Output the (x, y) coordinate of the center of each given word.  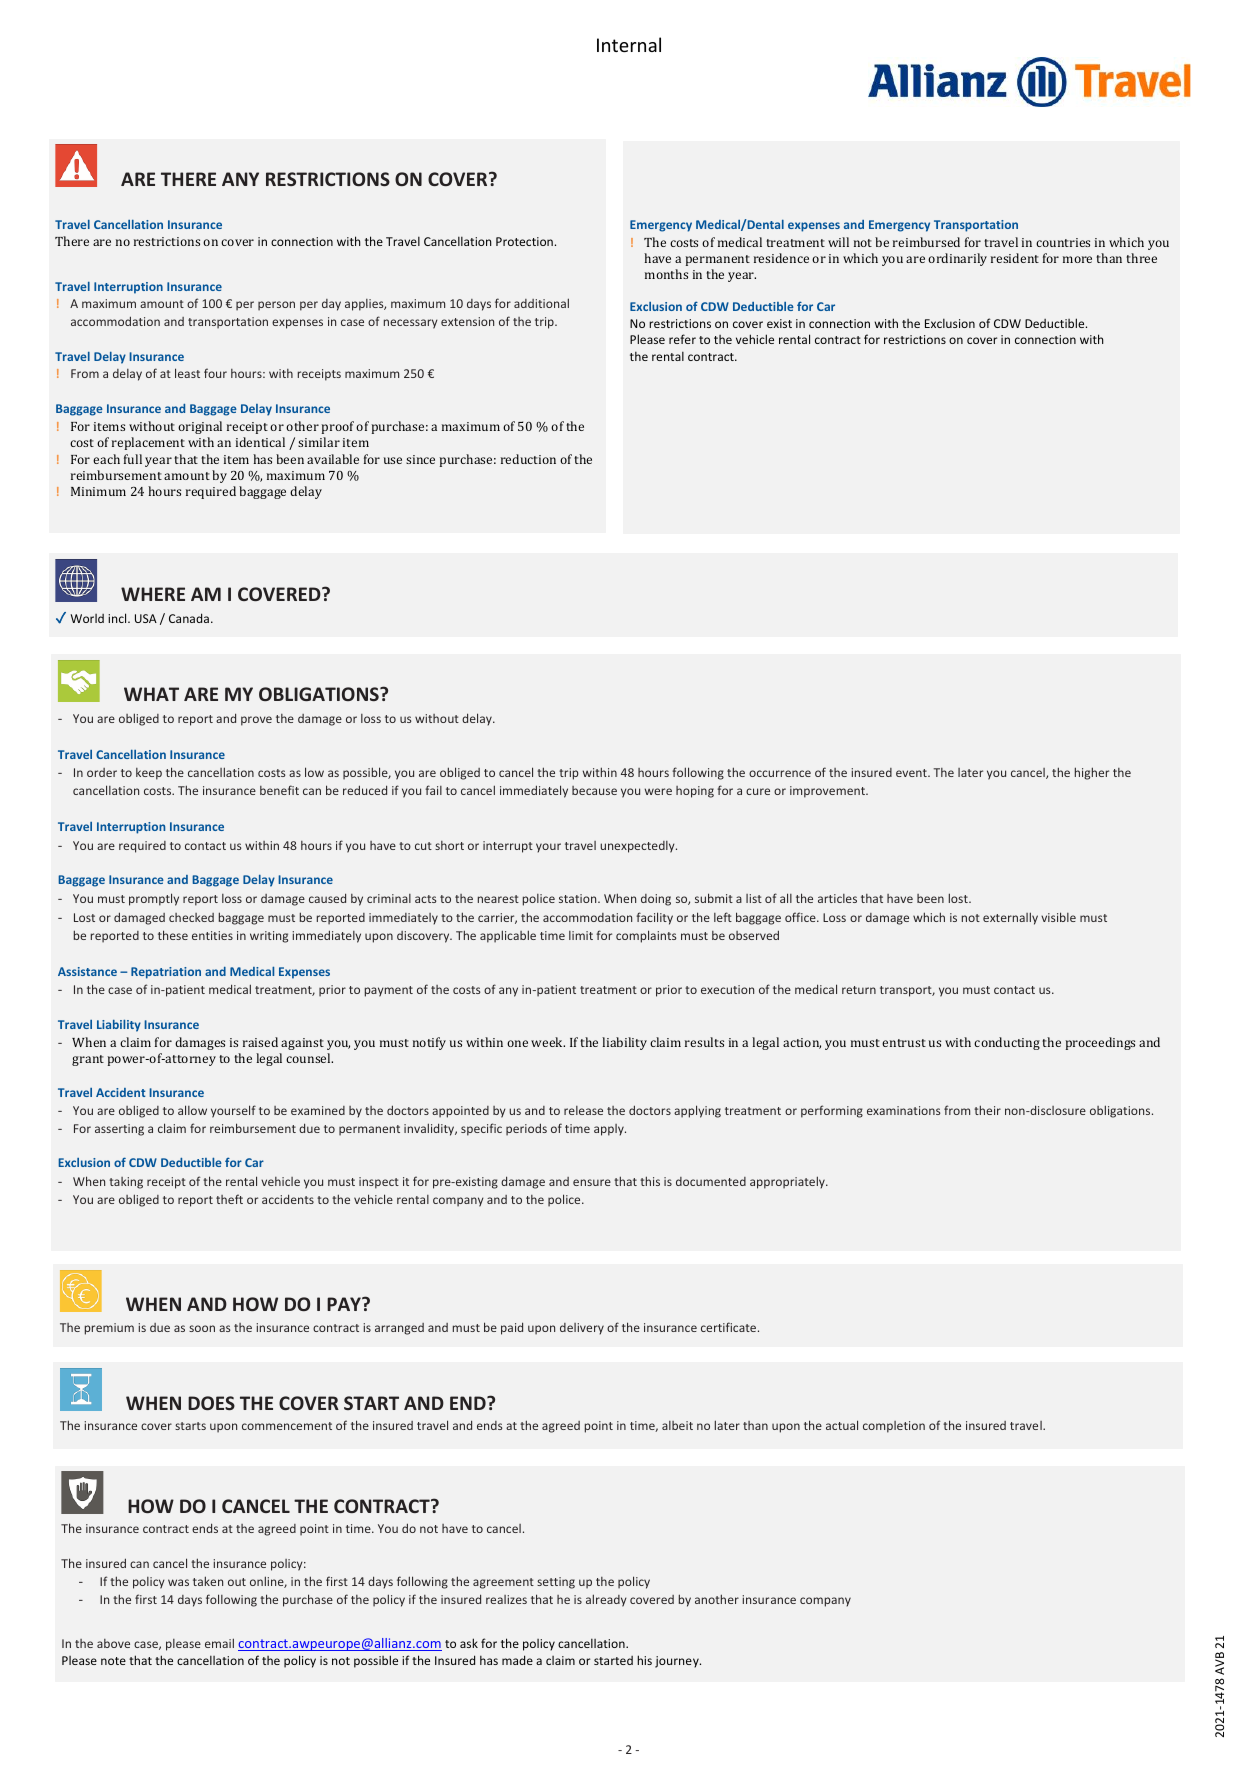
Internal (629, 44)
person (276, 306)
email (219, 1643)
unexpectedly (638, 847)
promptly (154, 899)
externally (1010, 918)
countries (1063, 242)
